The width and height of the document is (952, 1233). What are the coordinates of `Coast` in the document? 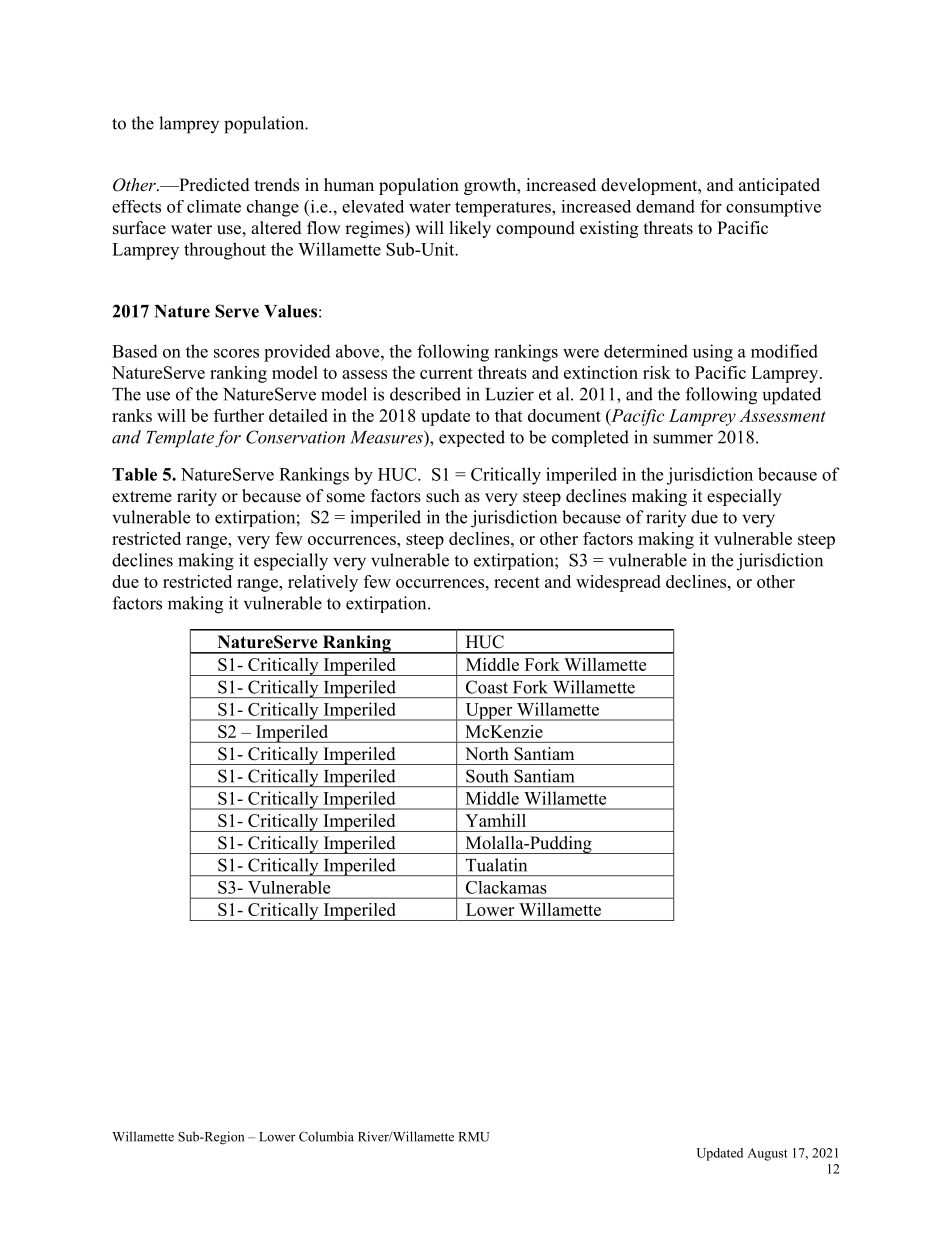 It's located at (487, 687).
